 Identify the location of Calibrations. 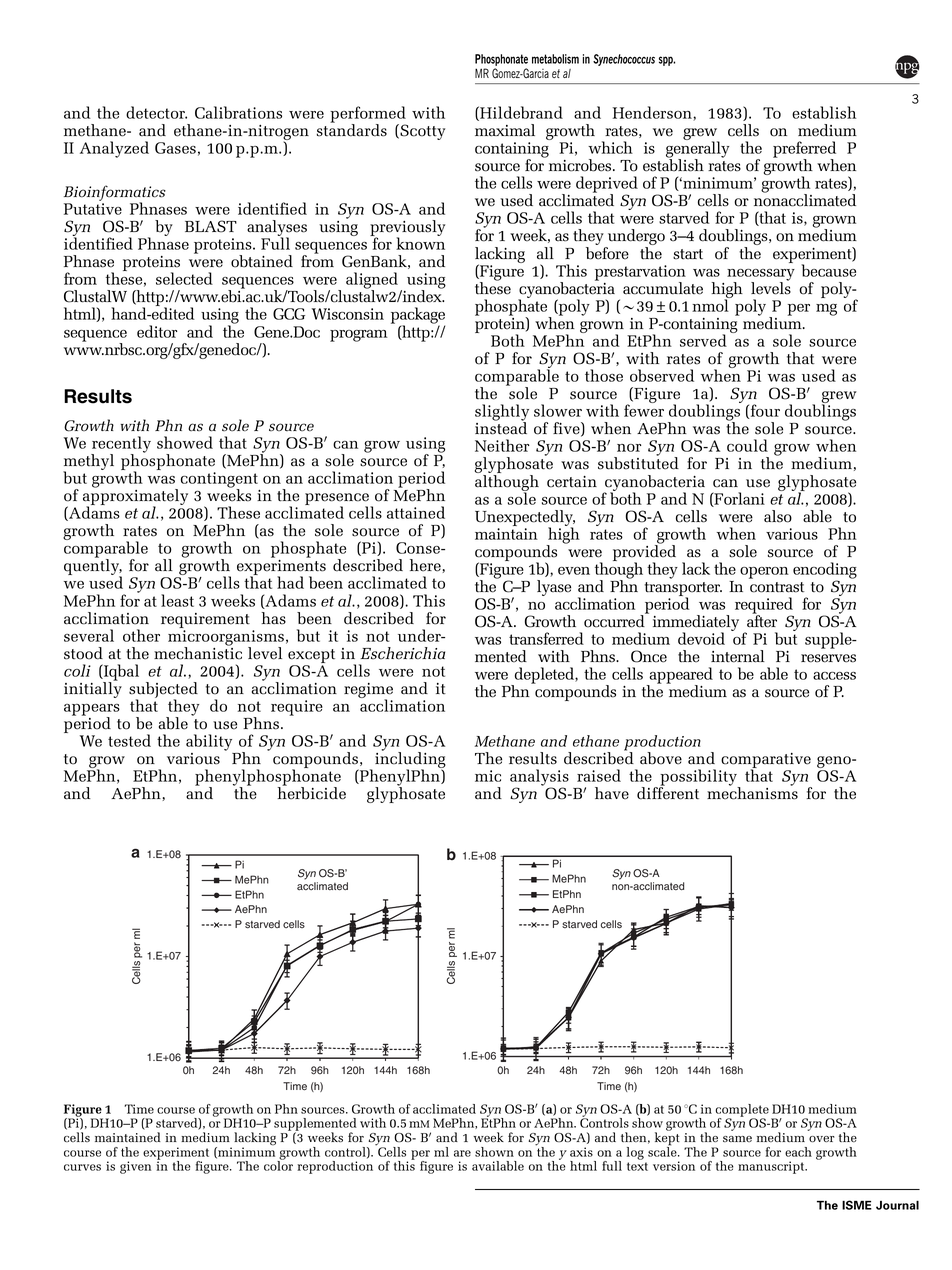
(238, 112).
